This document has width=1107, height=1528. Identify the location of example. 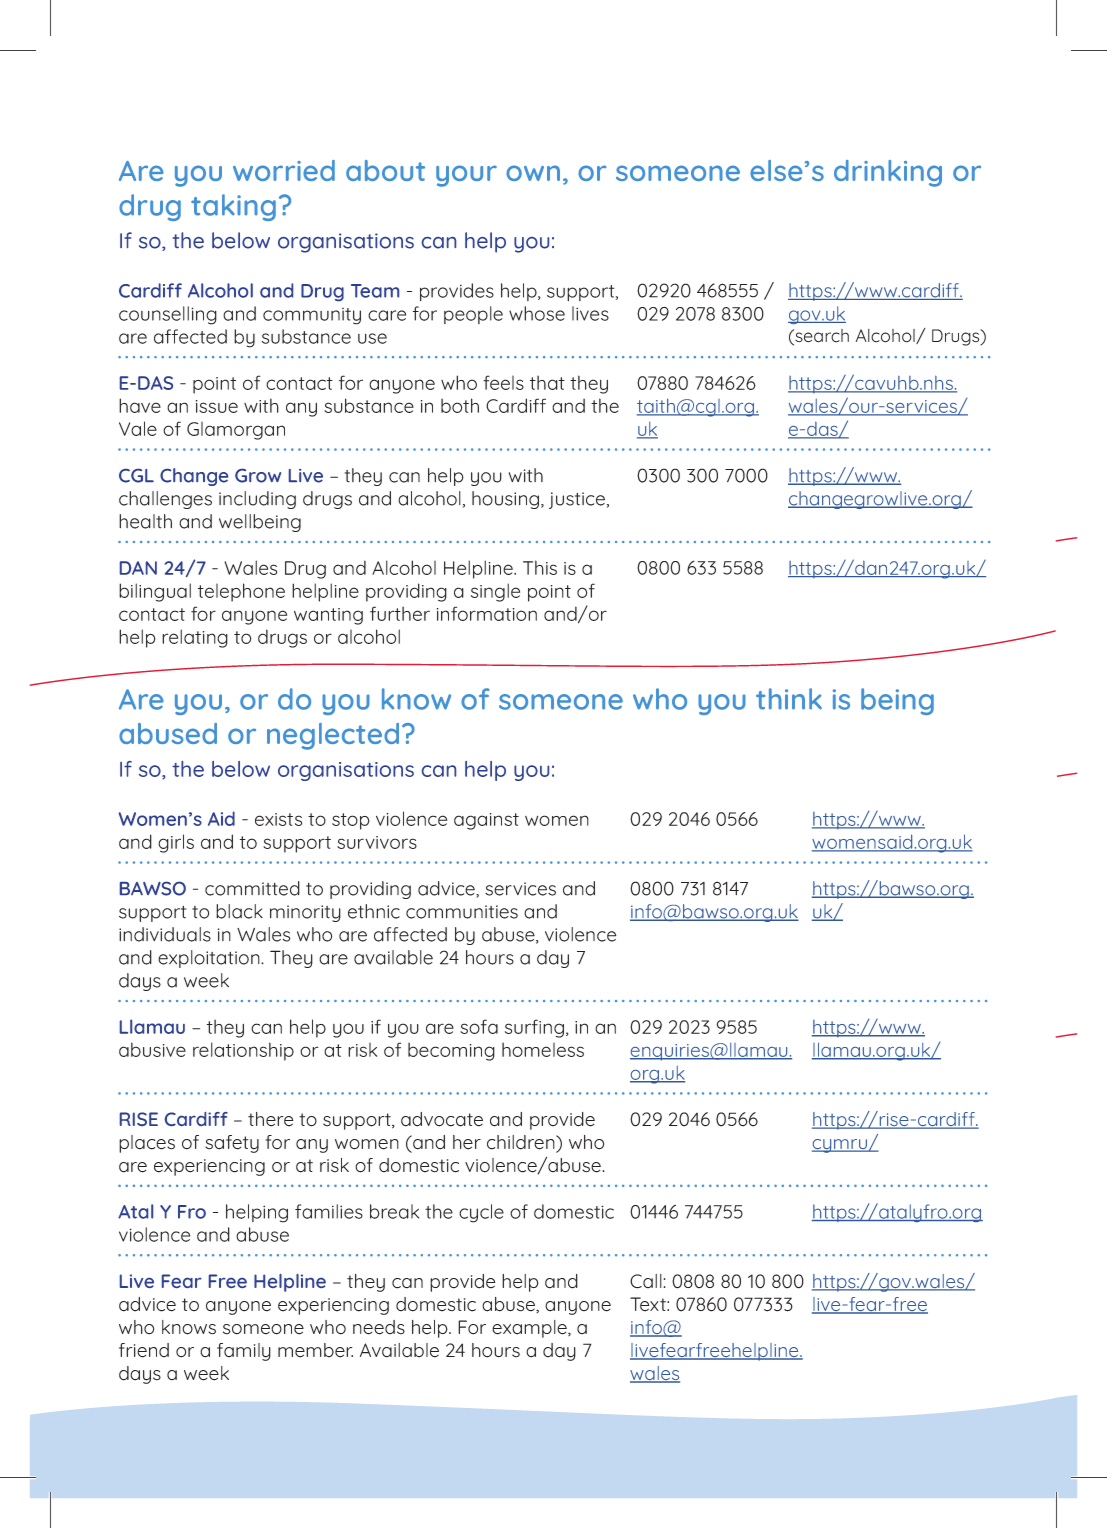
(530, 1329).
